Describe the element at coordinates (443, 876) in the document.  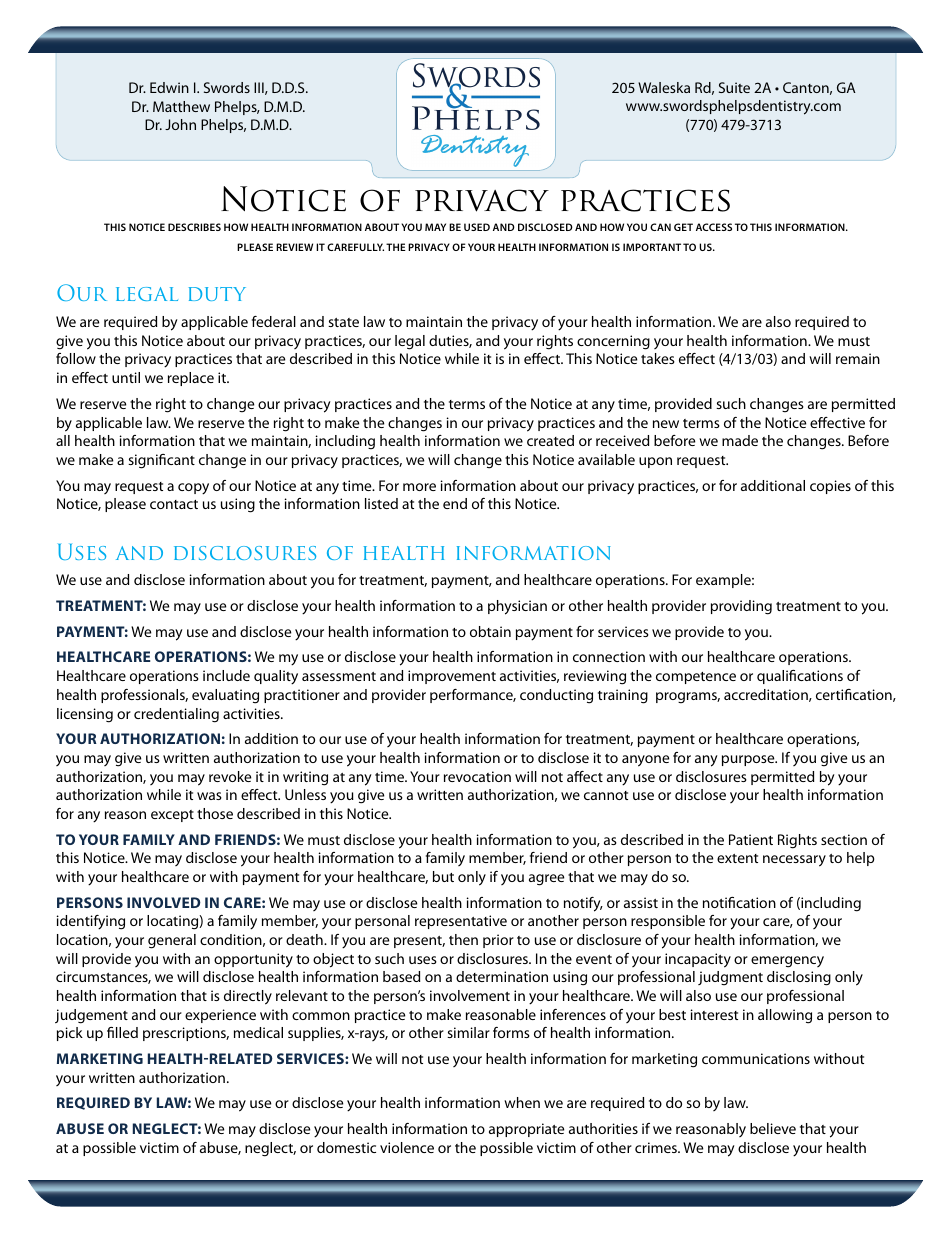
I see `but` at that location.
